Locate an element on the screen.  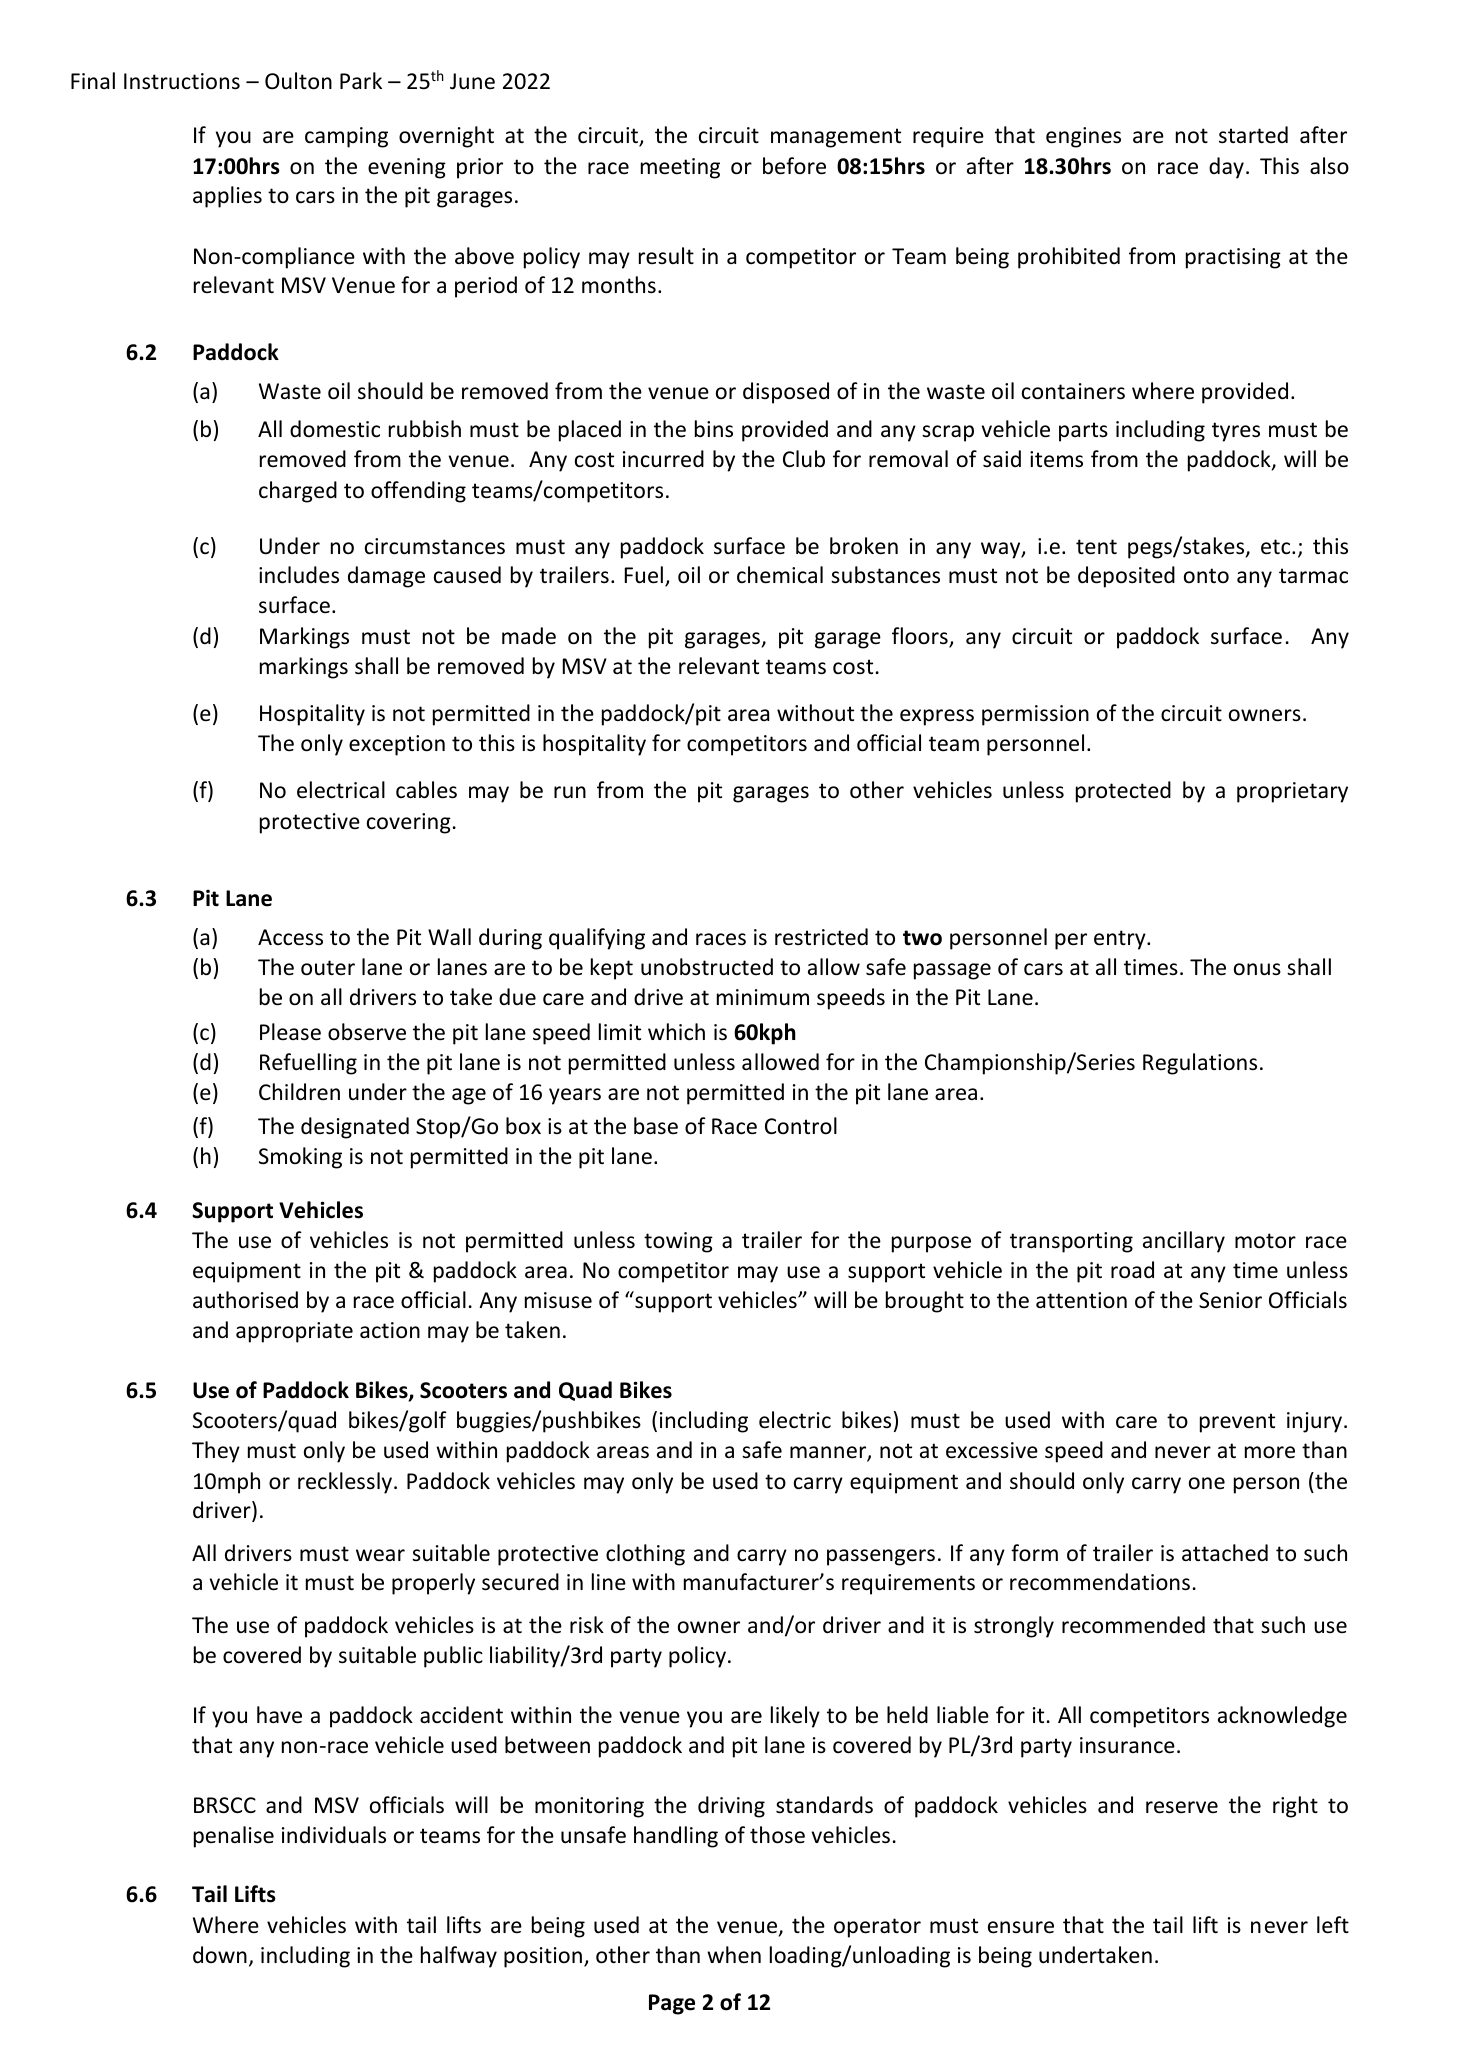
down is located at coordinates (220, 1955).
